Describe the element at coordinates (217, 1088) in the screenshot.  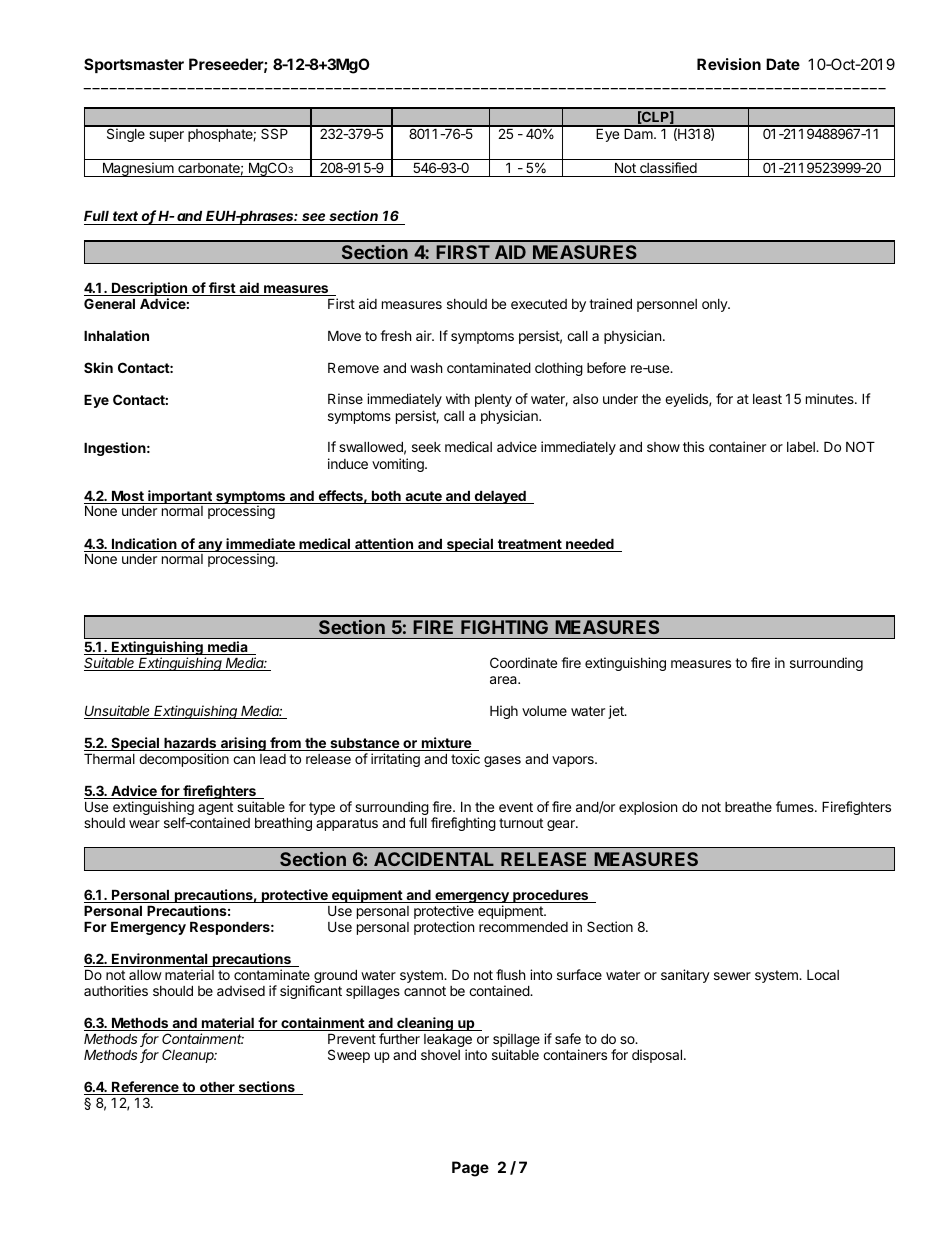
I see `other` at that location.
